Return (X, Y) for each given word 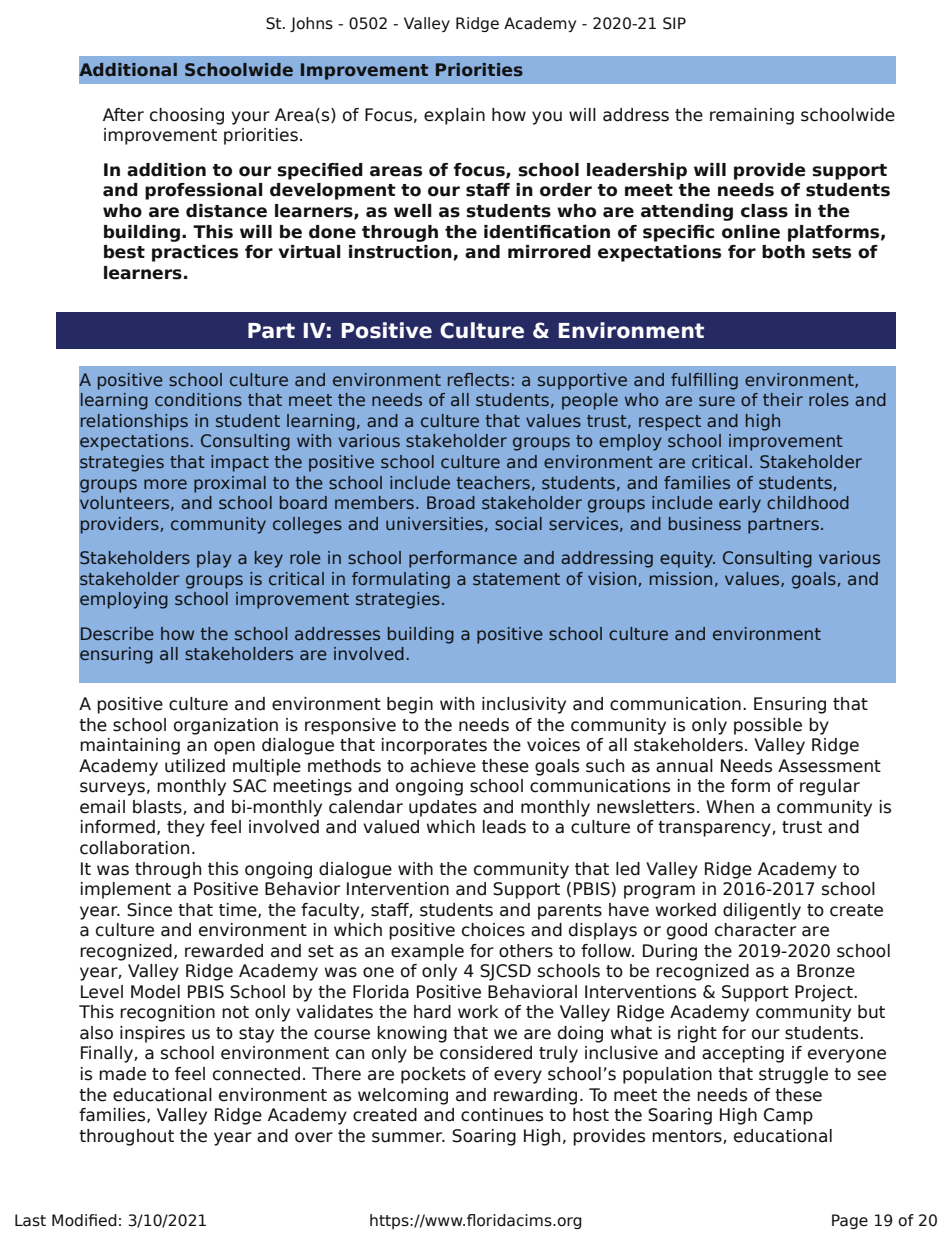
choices (493, 930)
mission (681, 578)
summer (408, 1137)
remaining (752, 116)
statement (516, 579)
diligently (762, 911)
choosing (187, 116)
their (783, 399)
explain (454, 116)
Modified (84, 1220)
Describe (117, 633)
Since (149, 910)
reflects (478, 379)
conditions (198, 399)
